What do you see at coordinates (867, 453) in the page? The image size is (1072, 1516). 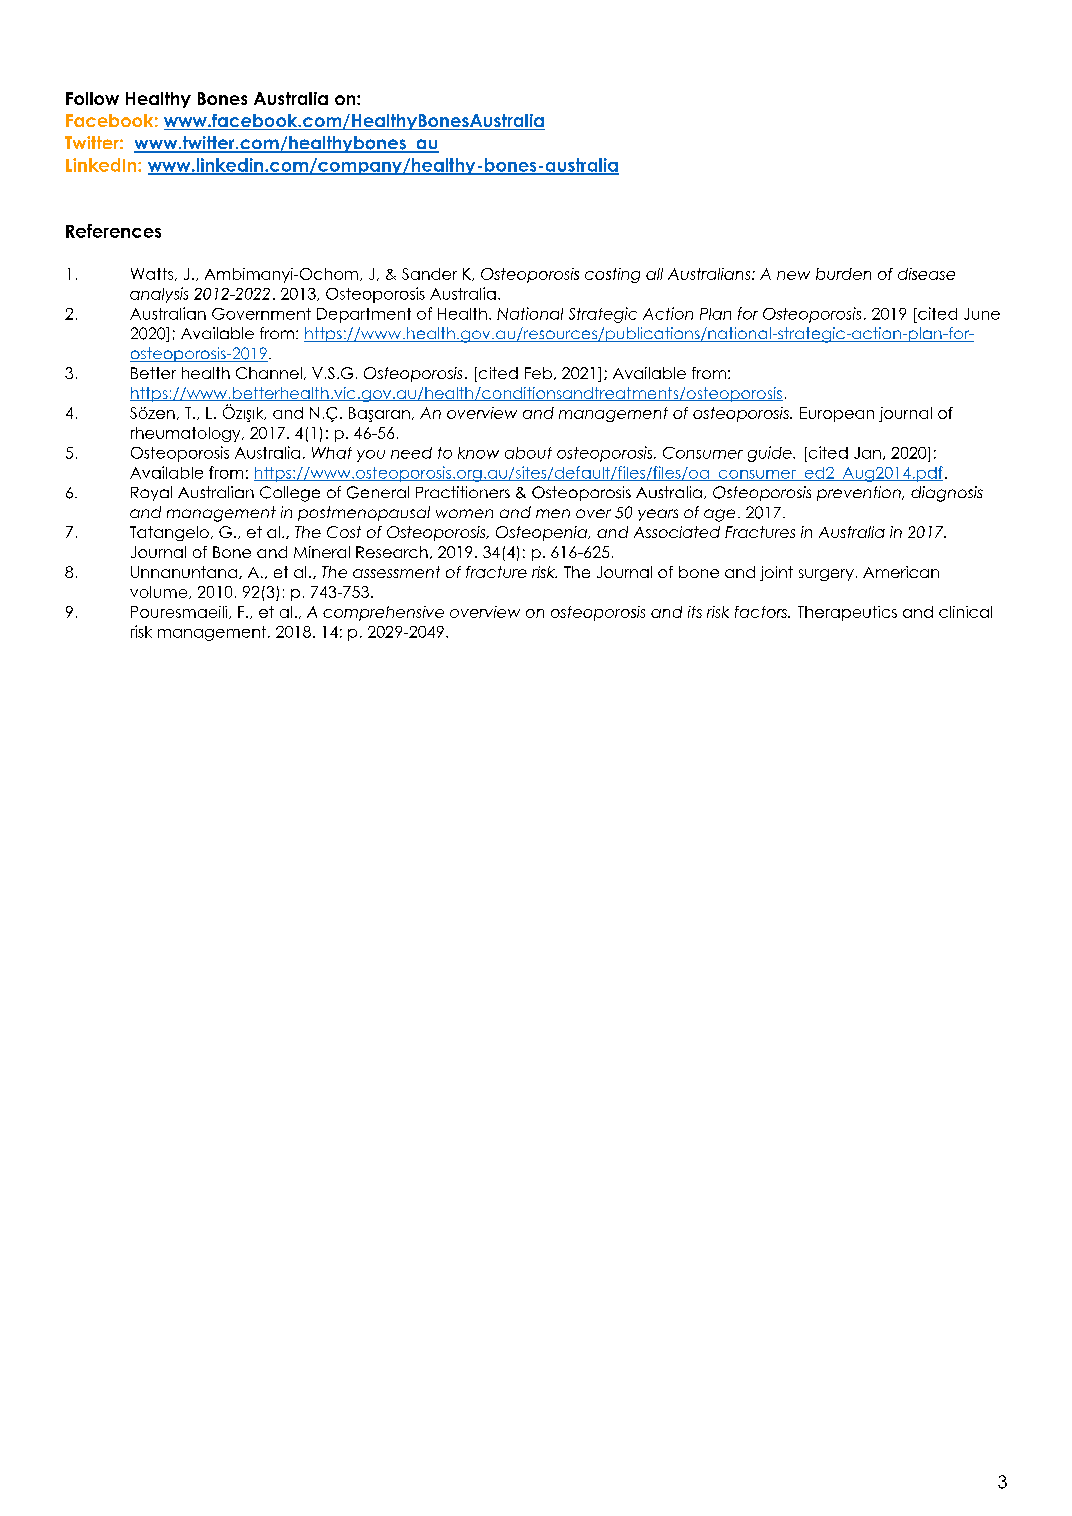 I see `Jan` at bounding box center [867, 453].
